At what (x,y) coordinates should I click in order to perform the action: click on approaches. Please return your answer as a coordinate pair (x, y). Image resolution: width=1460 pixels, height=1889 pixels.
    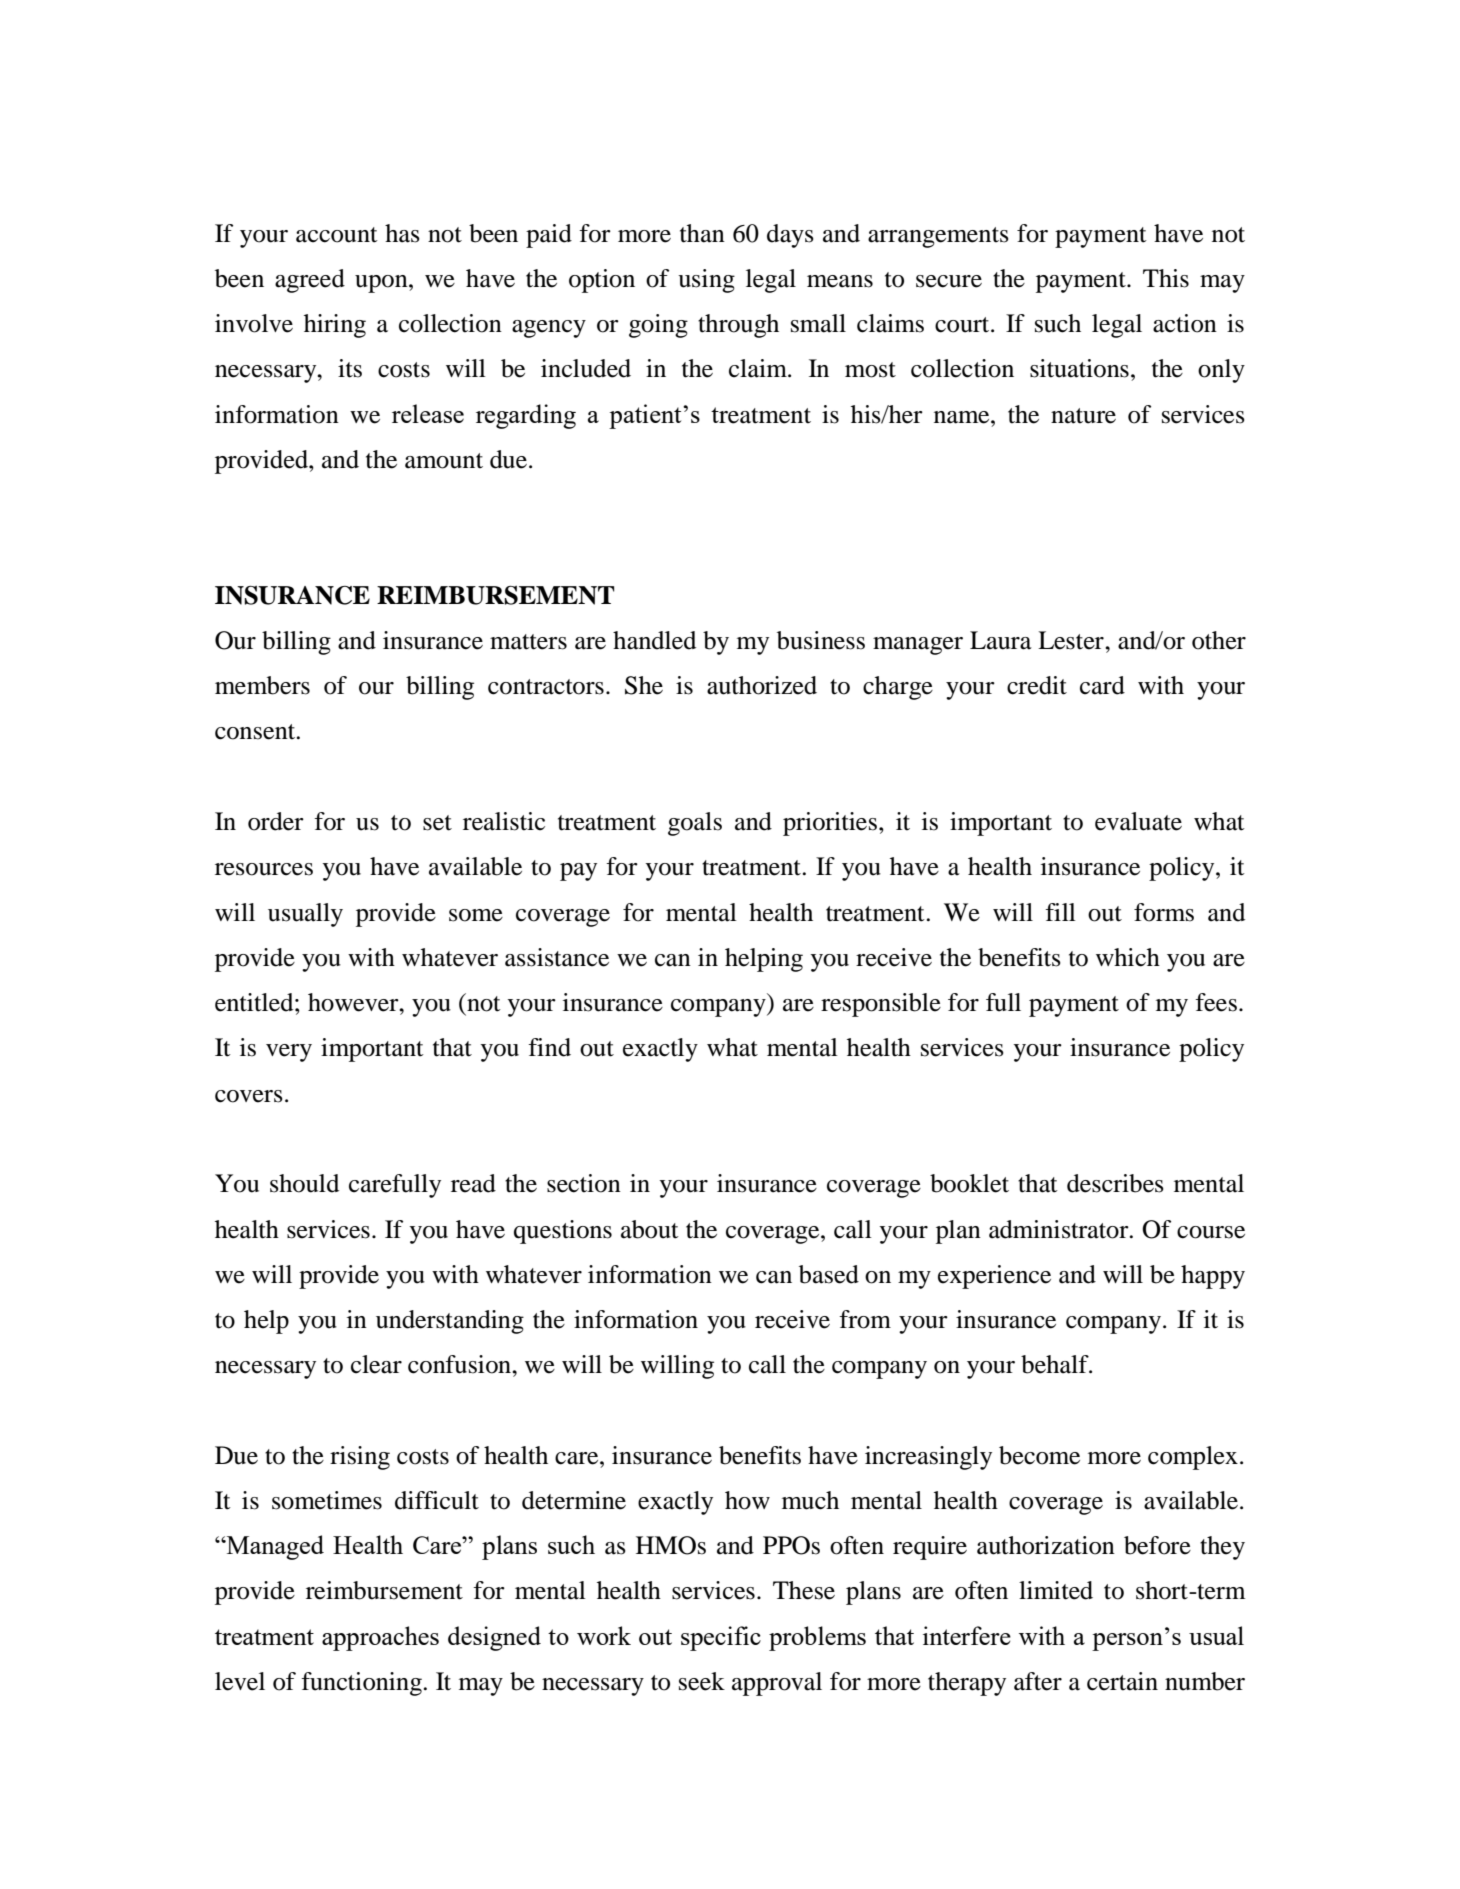
    Looking at the image, I should click on (380, 1638).
